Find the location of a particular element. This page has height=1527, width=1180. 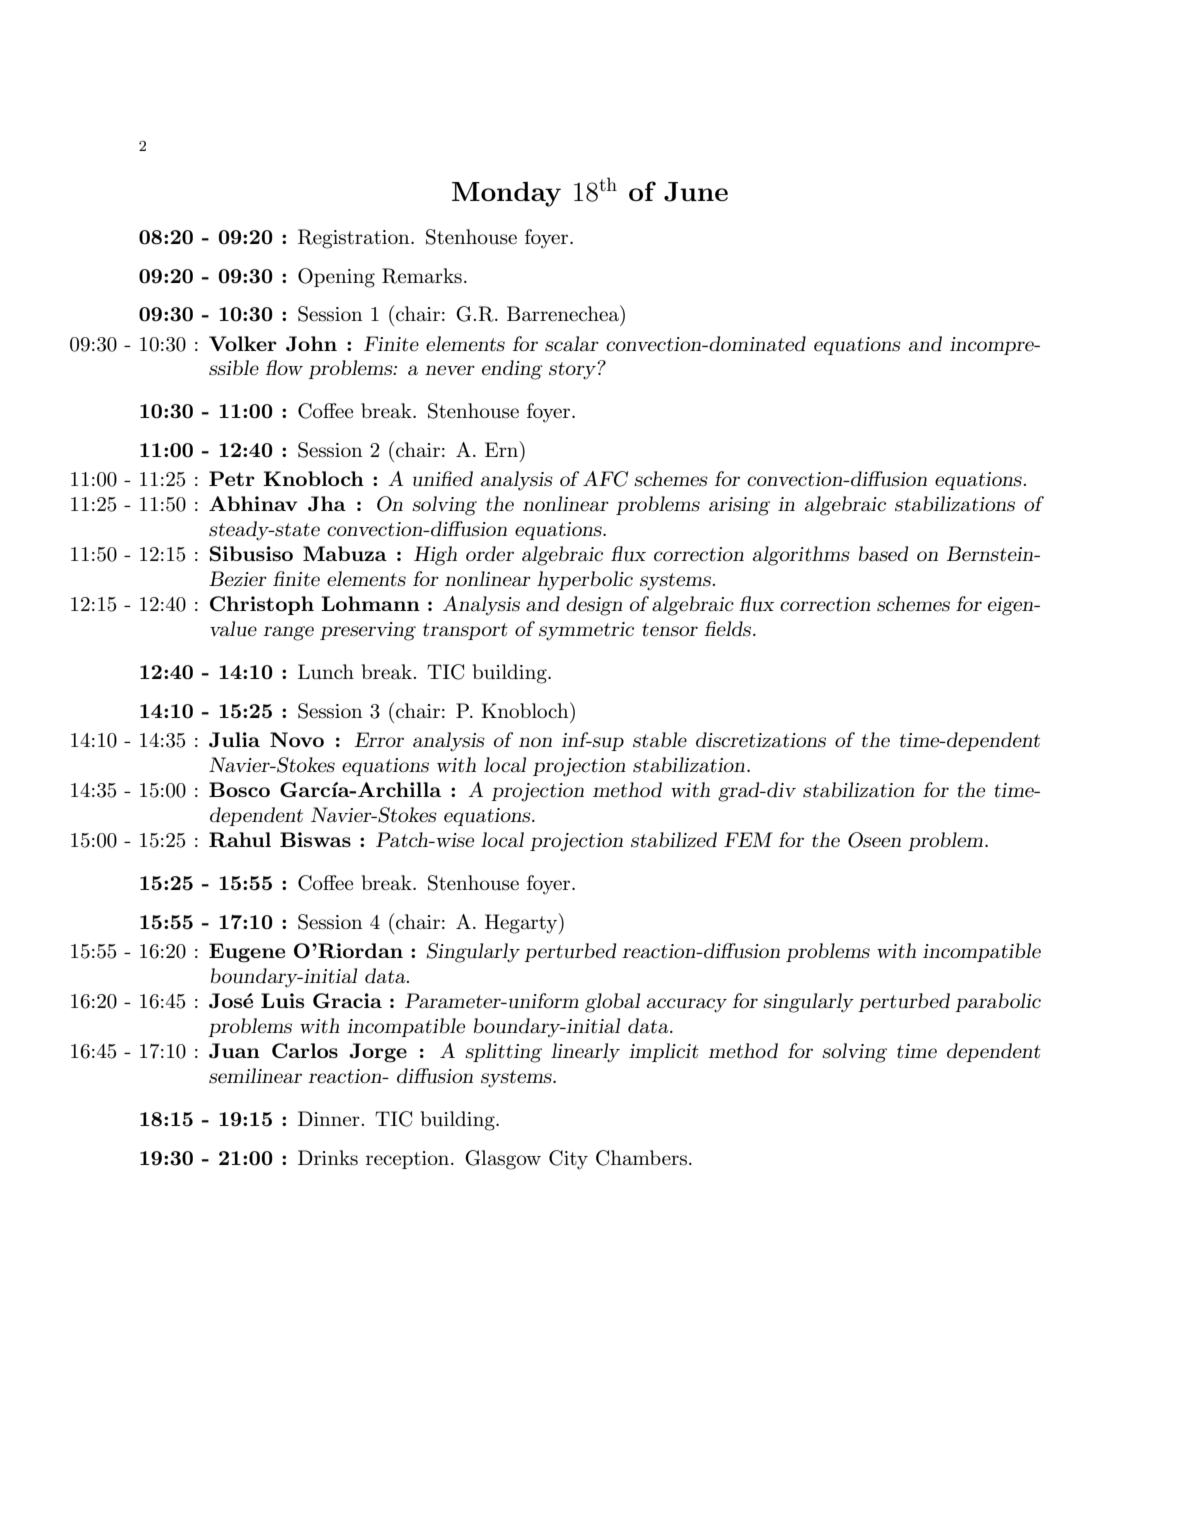

FEM is located at coordinates (748, 839).
